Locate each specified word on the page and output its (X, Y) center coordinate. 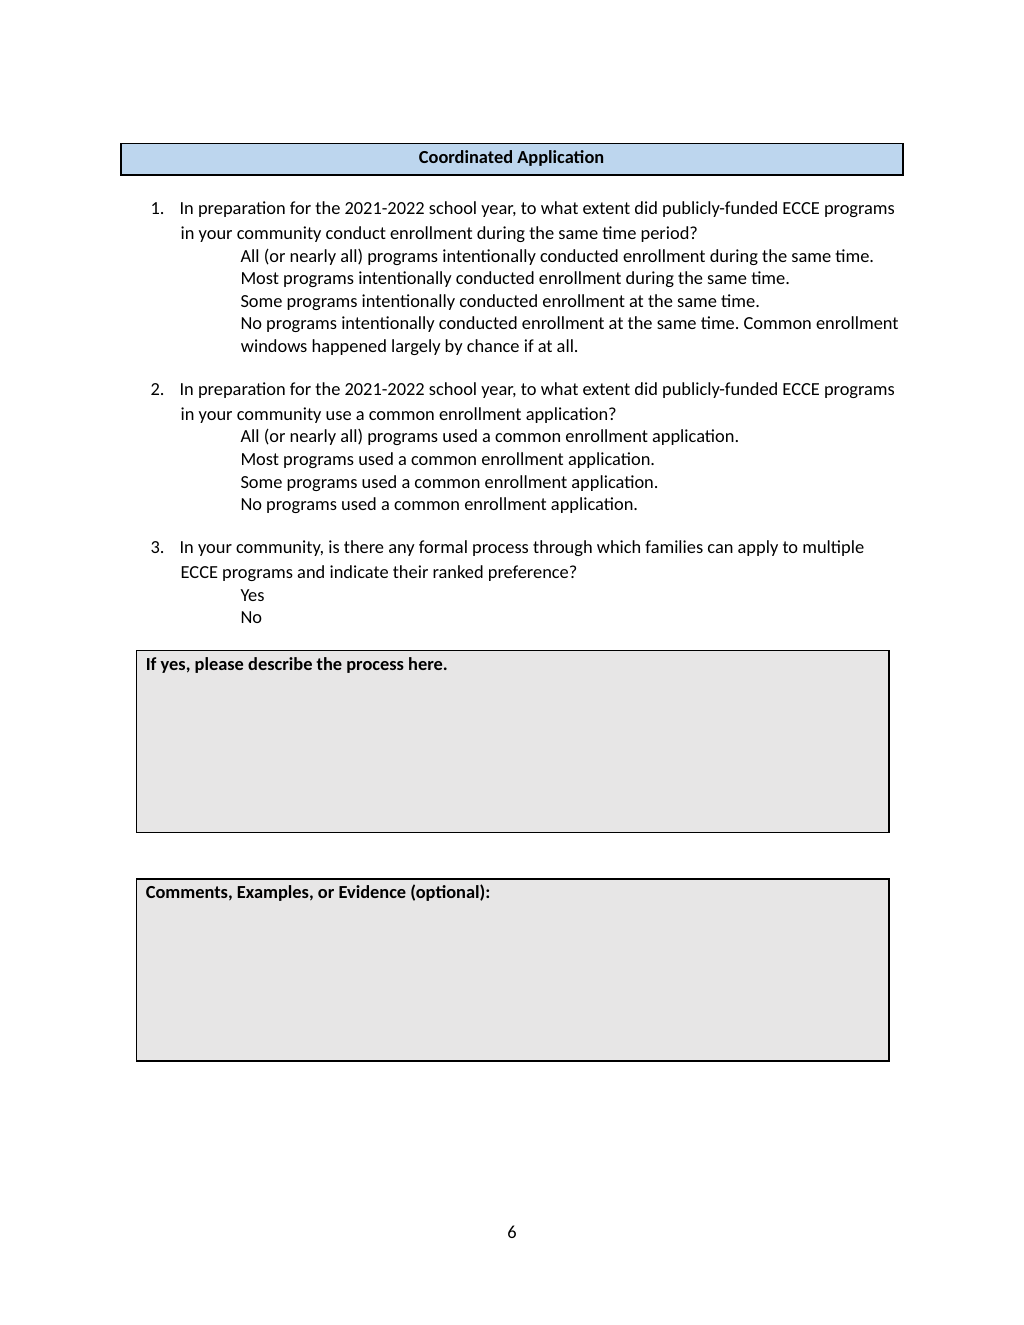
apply (758, 548)
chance (493, 345)
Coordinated (465, 156)
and (311, 571)
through (562, 548)
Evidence (372, 891)
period (666, 234)
